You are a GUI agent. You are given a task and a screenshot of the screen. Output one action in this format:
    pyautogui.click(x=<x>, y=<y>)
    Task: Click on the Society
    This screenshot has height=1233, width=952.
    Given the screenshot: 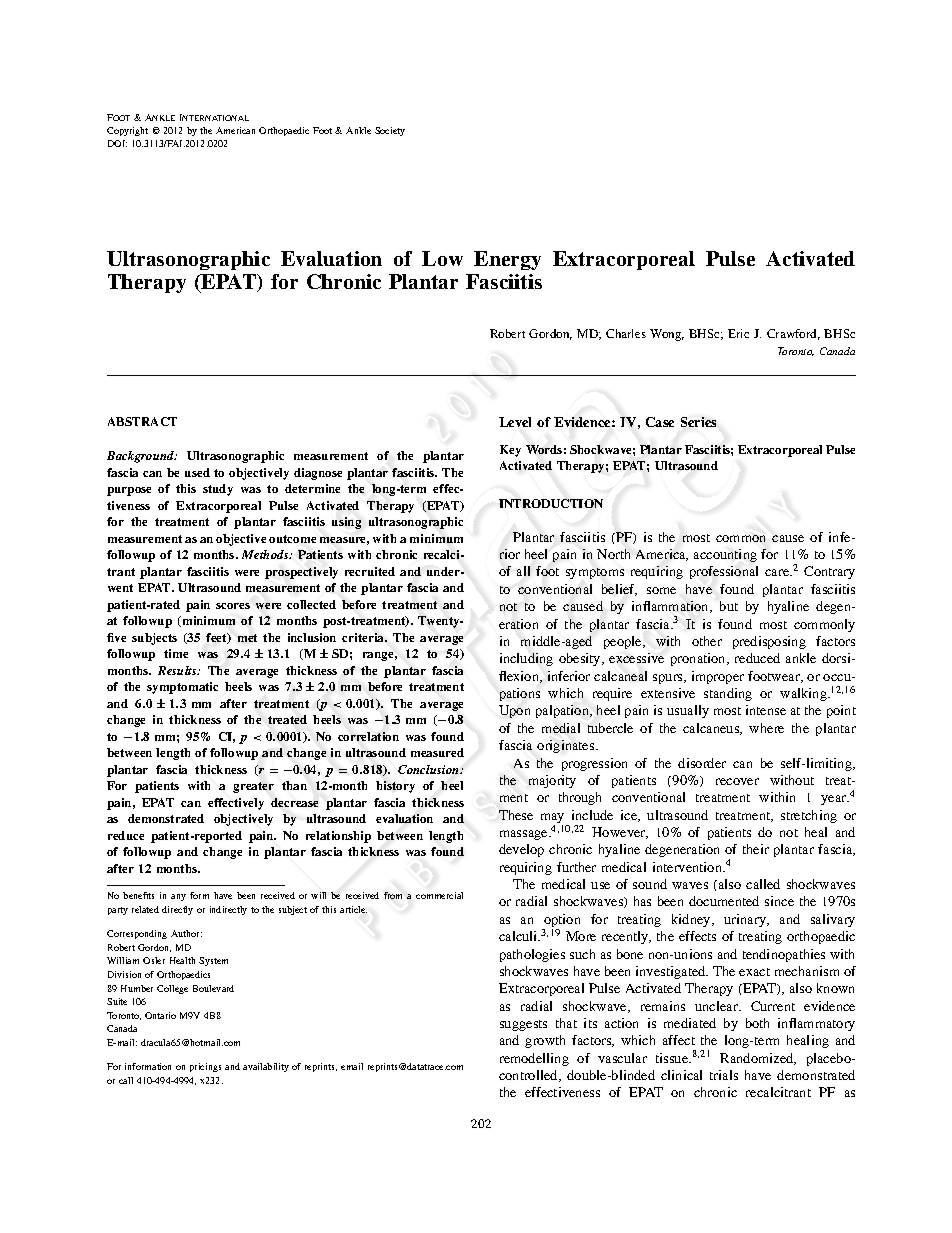 What is the action you would take?
    pyautogui.click(x=390, y=131)
